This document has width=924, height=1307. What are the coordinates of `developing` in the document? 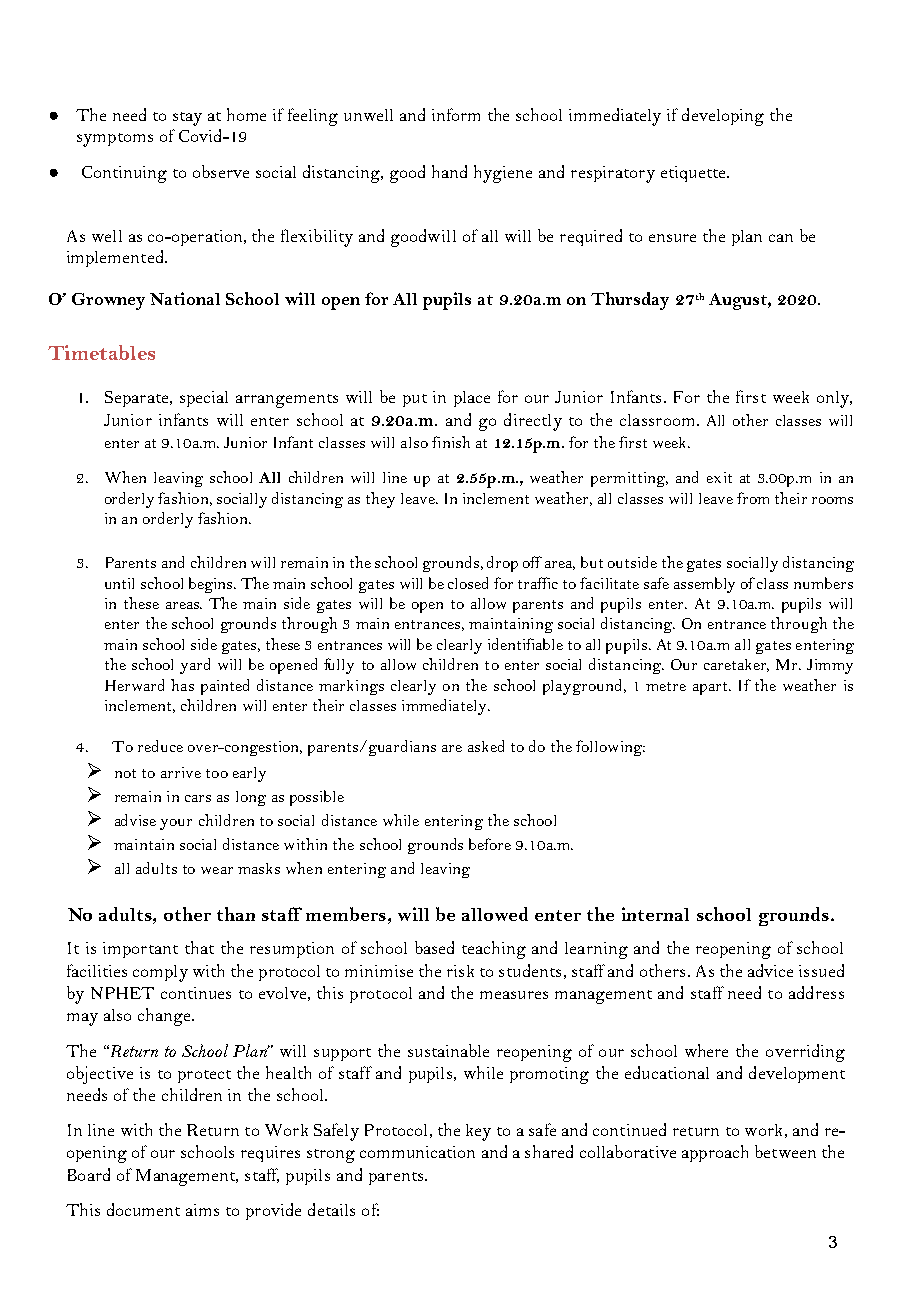 It's located at (723, 117).
